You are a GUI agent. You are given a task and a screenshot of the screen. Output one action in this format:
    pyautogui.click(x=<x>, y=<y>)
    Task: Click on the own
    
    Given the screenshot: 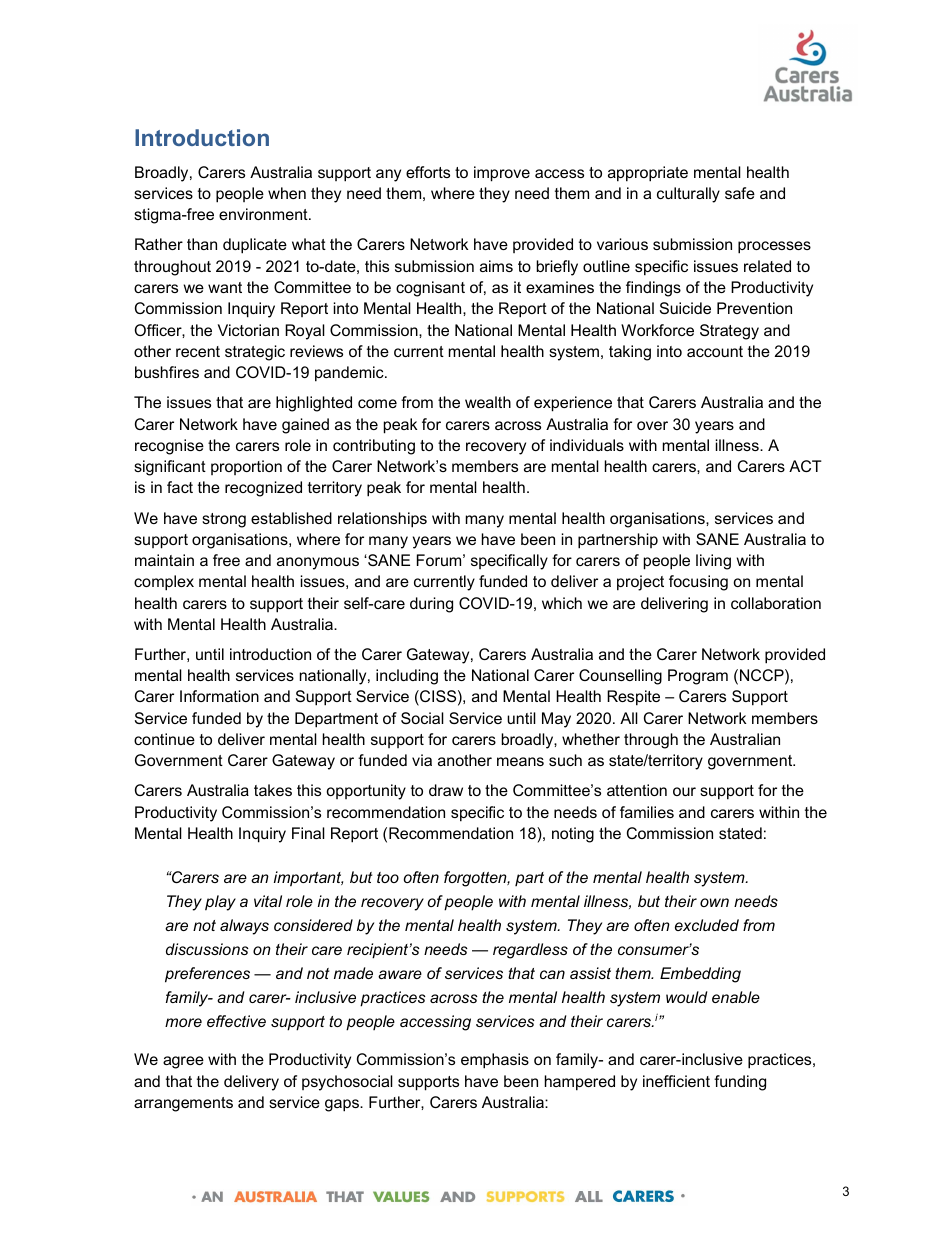 What is the action you would take?
    pyautogui.click(x=714, y=902)
